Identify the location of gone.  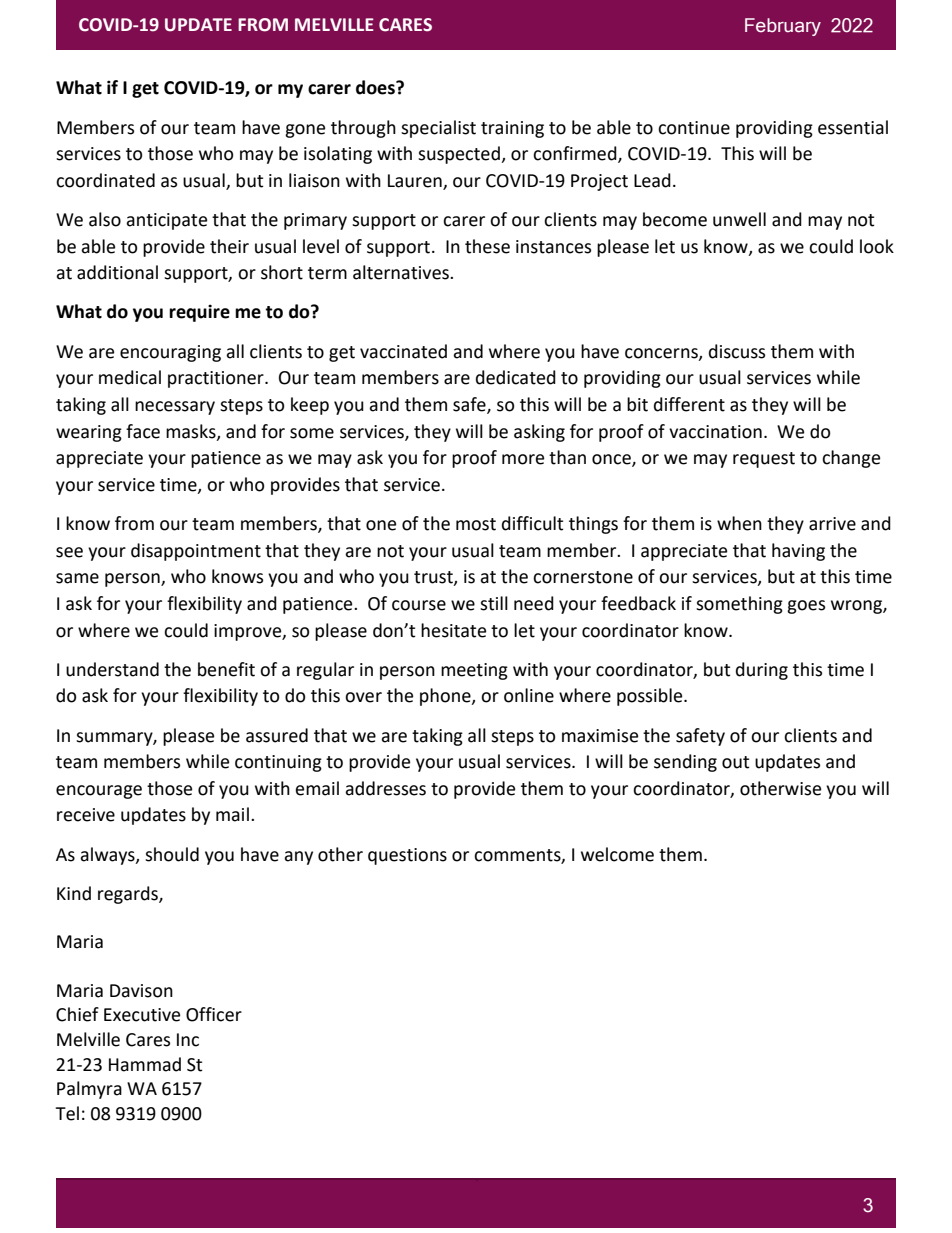
(305, 131).
